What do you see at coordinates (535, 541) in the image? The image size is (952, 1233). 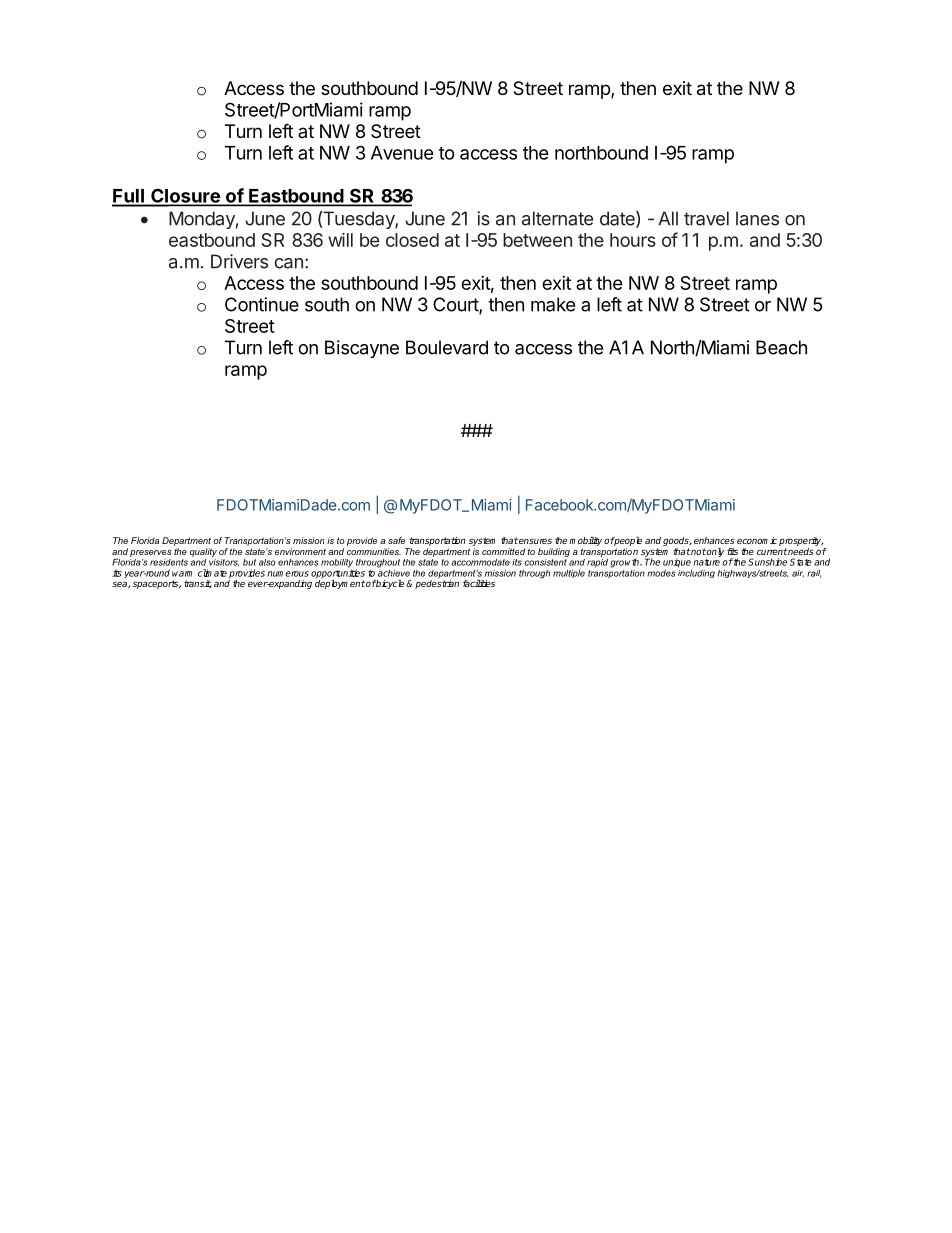 I see `ensures` at bounding box center [535, 541].
